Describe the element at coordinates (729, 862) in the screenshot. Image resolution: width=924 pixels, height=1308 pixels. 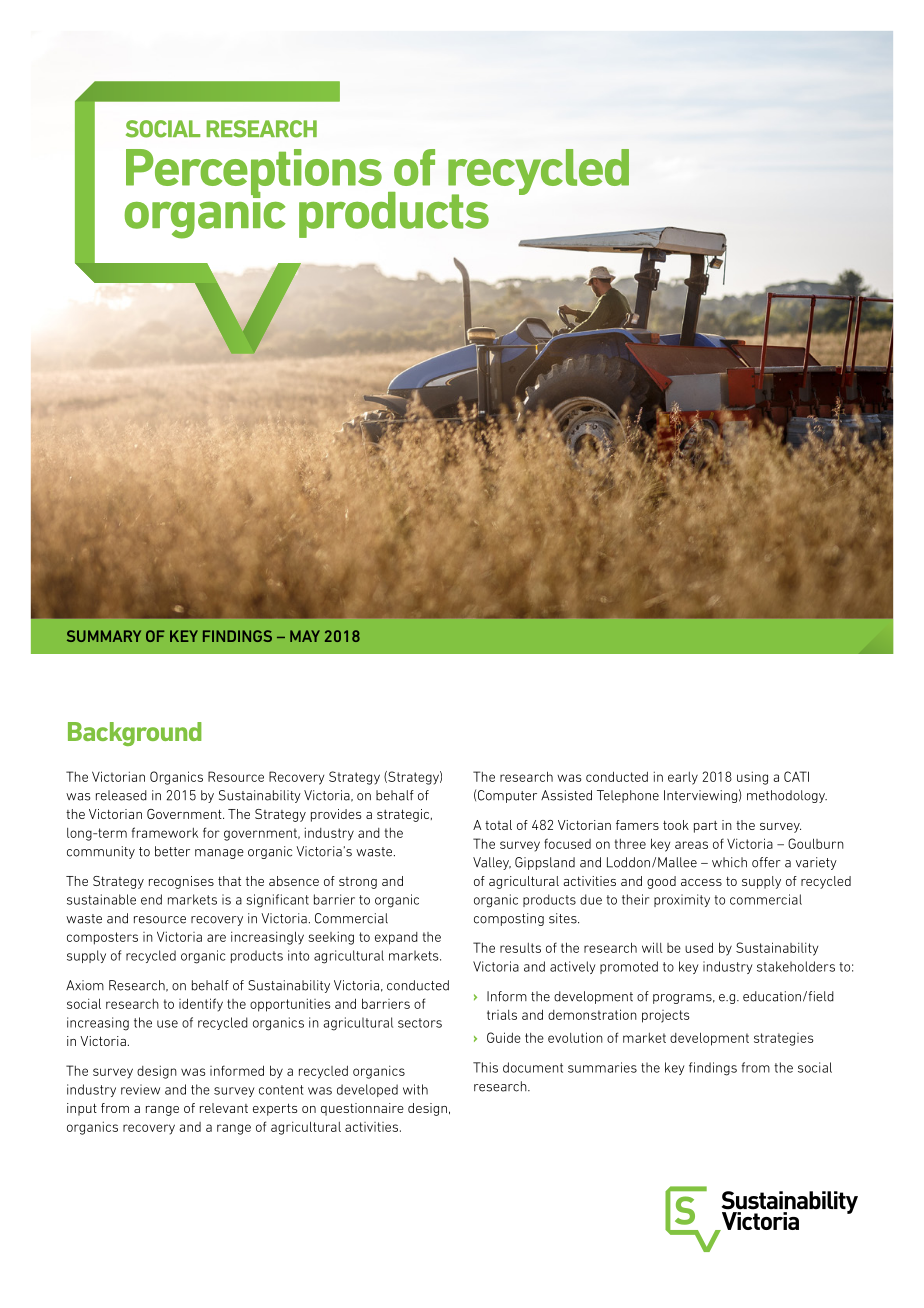
I see `which` at that location.
